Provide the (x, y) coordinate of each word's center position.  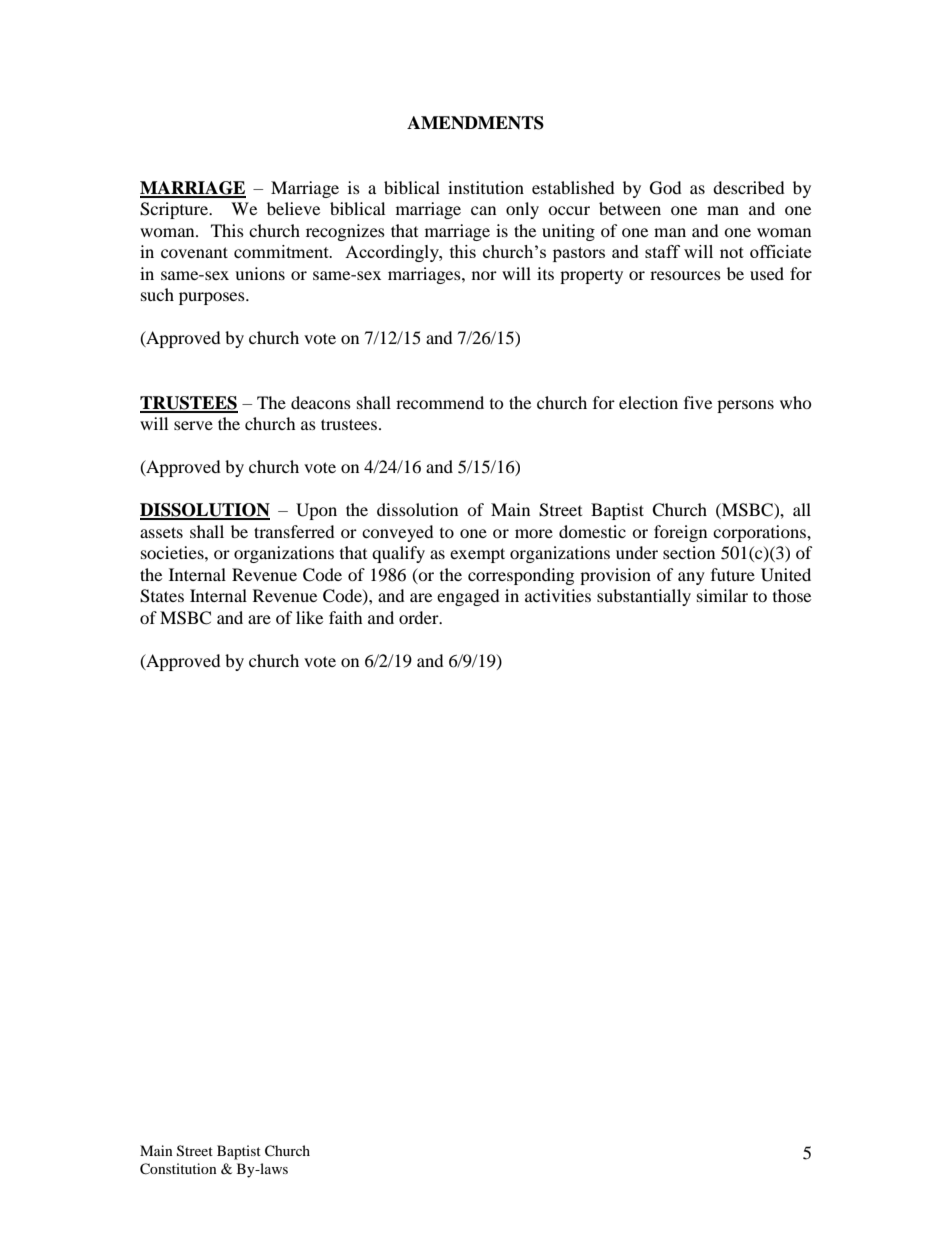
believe (293, 208)
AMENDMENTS (475, 123)
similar (722, 595)
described (749, 187)
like (309, 617)
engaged (468, 597)
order (420, 617)
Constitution (178, 1169)
